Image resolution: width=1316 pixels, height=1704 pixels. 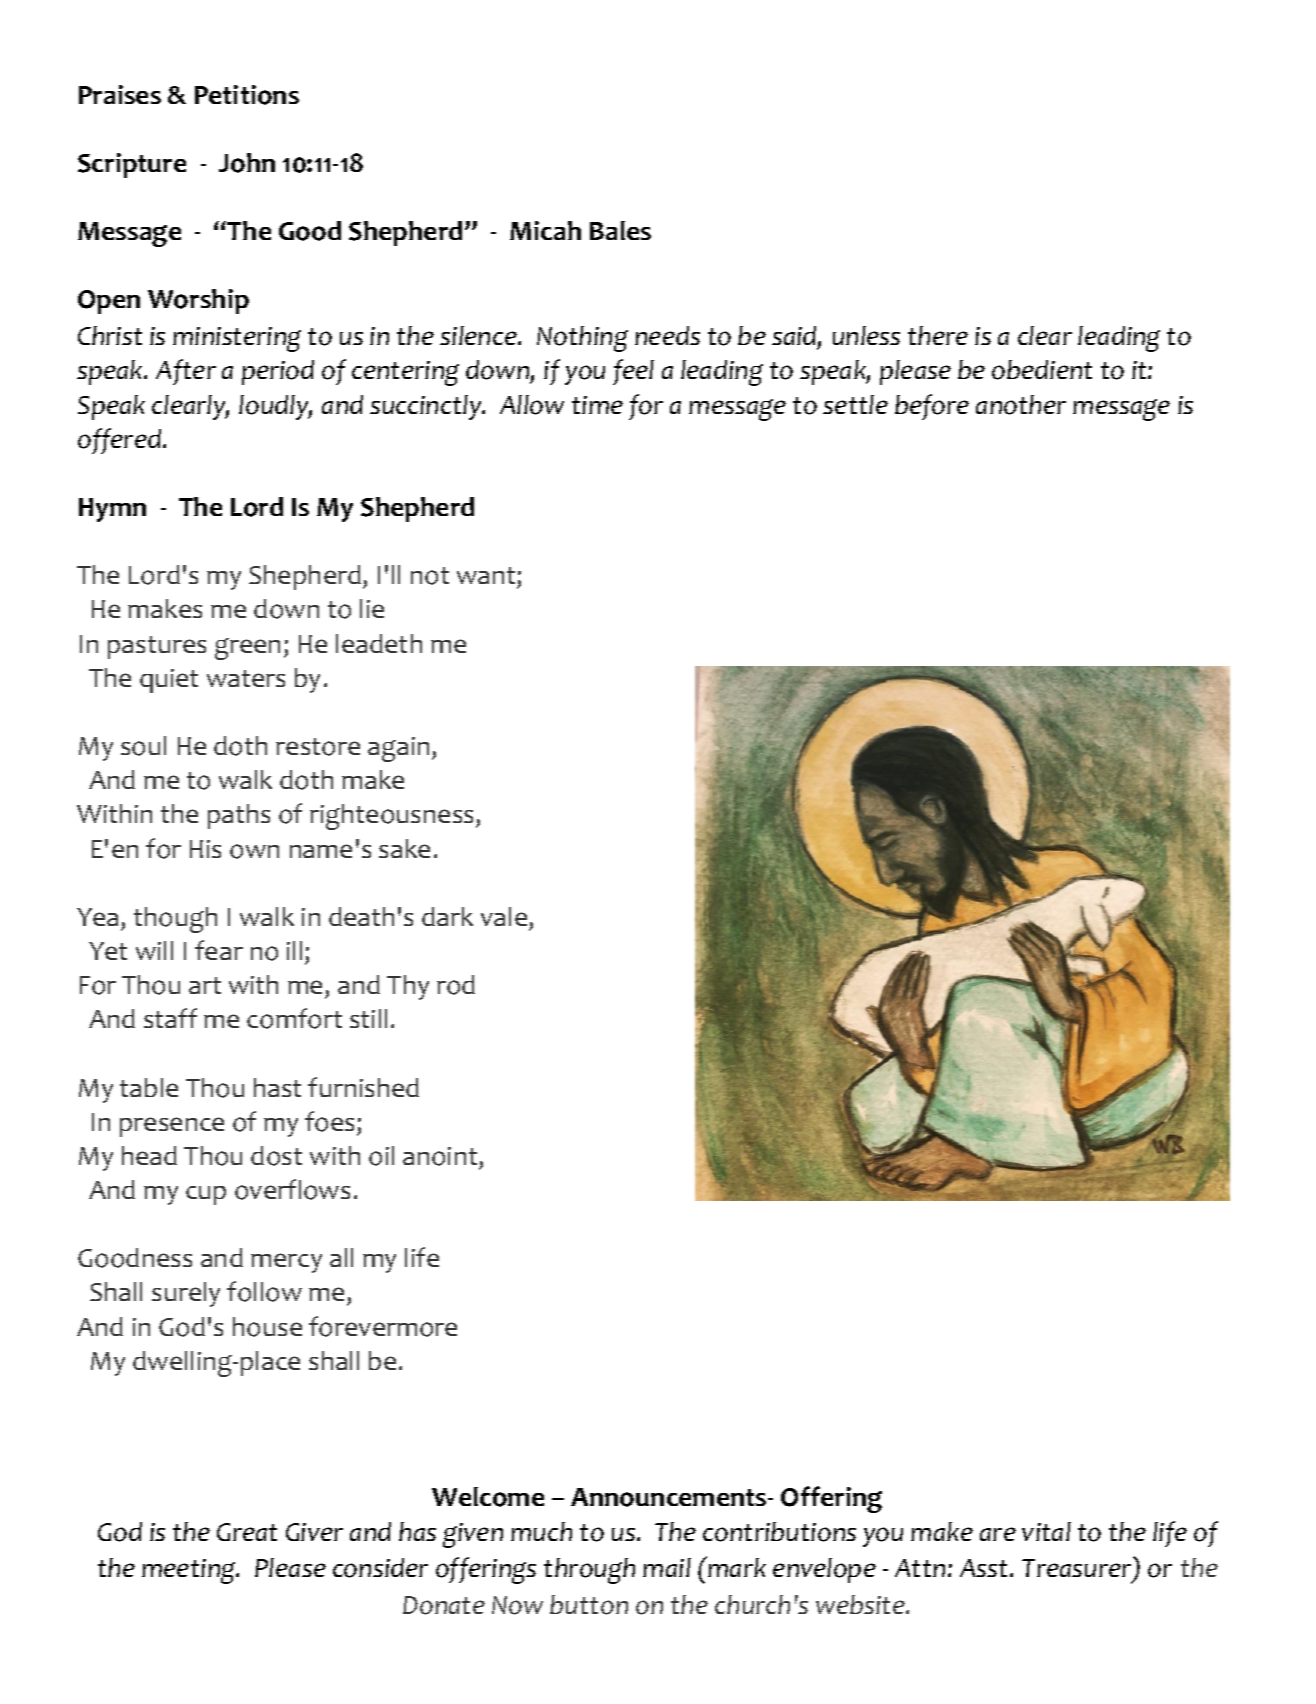 What do you see at coordinates (597, 405) in the screenshot?
I see `time` at bounding box center [597, 405].
